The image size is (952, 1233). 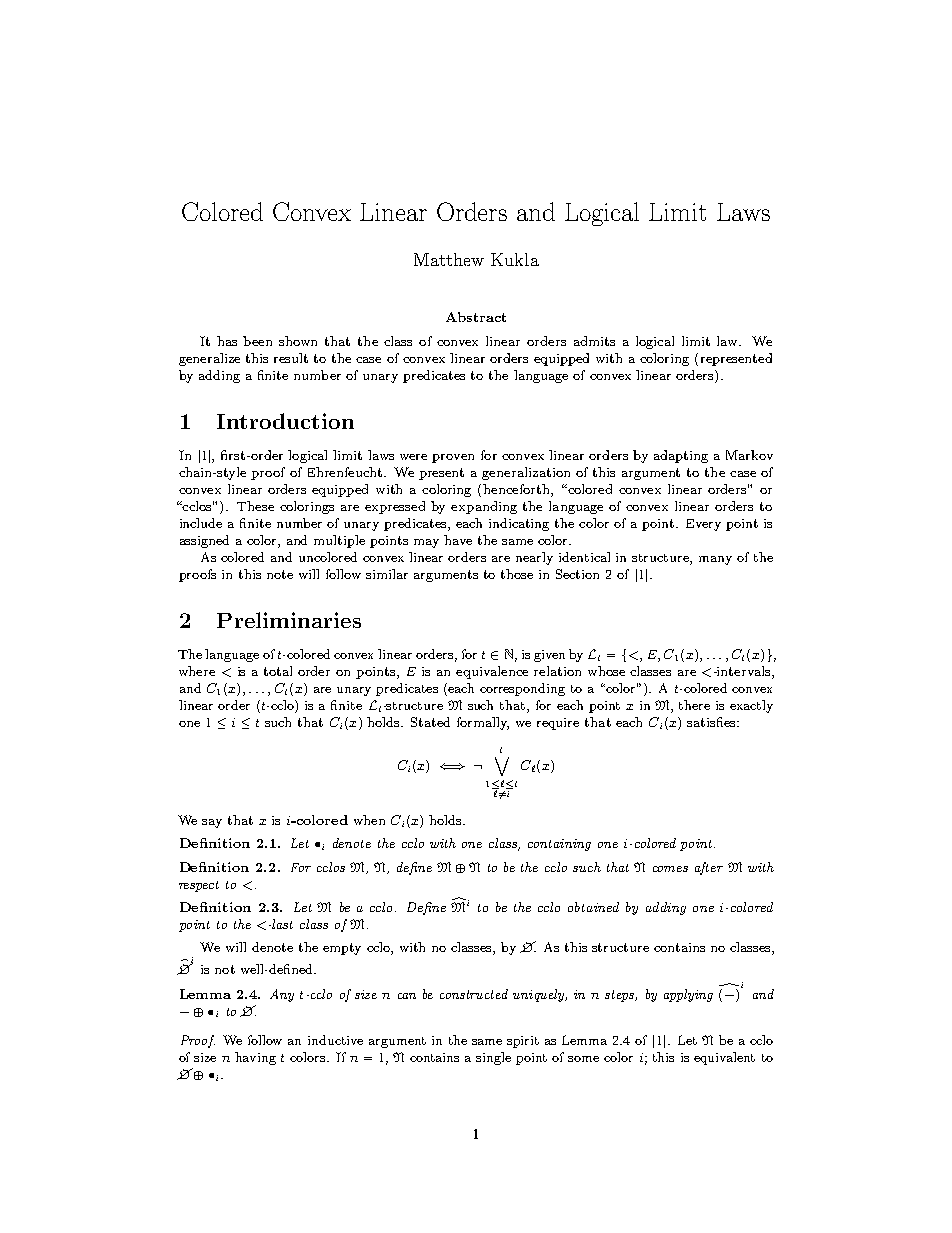 I want to click on been, so click(x=257, y=341).
